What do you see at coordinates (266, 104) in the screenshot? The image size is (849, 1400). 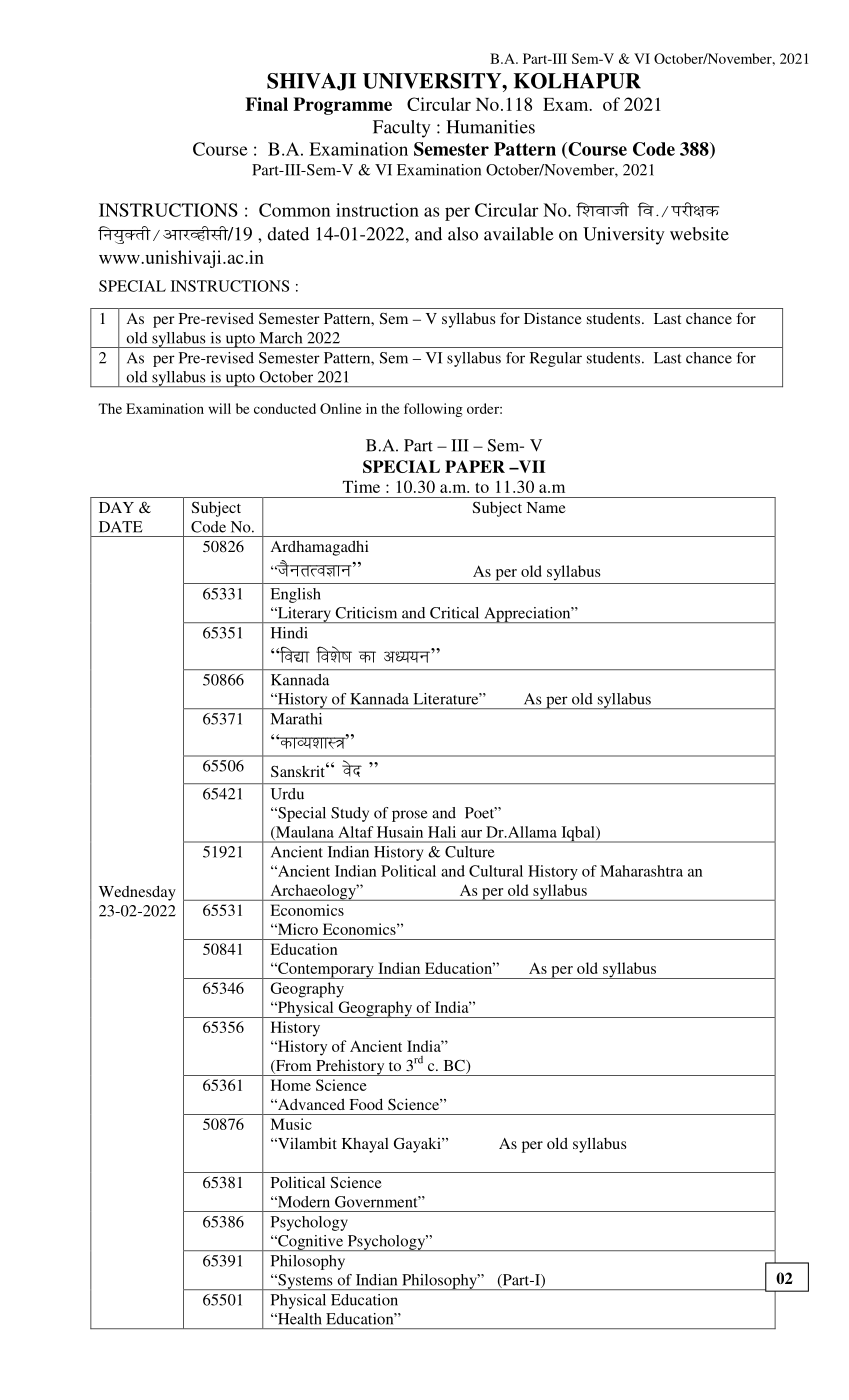 I see `Final` at bounding box center [266, 104].
